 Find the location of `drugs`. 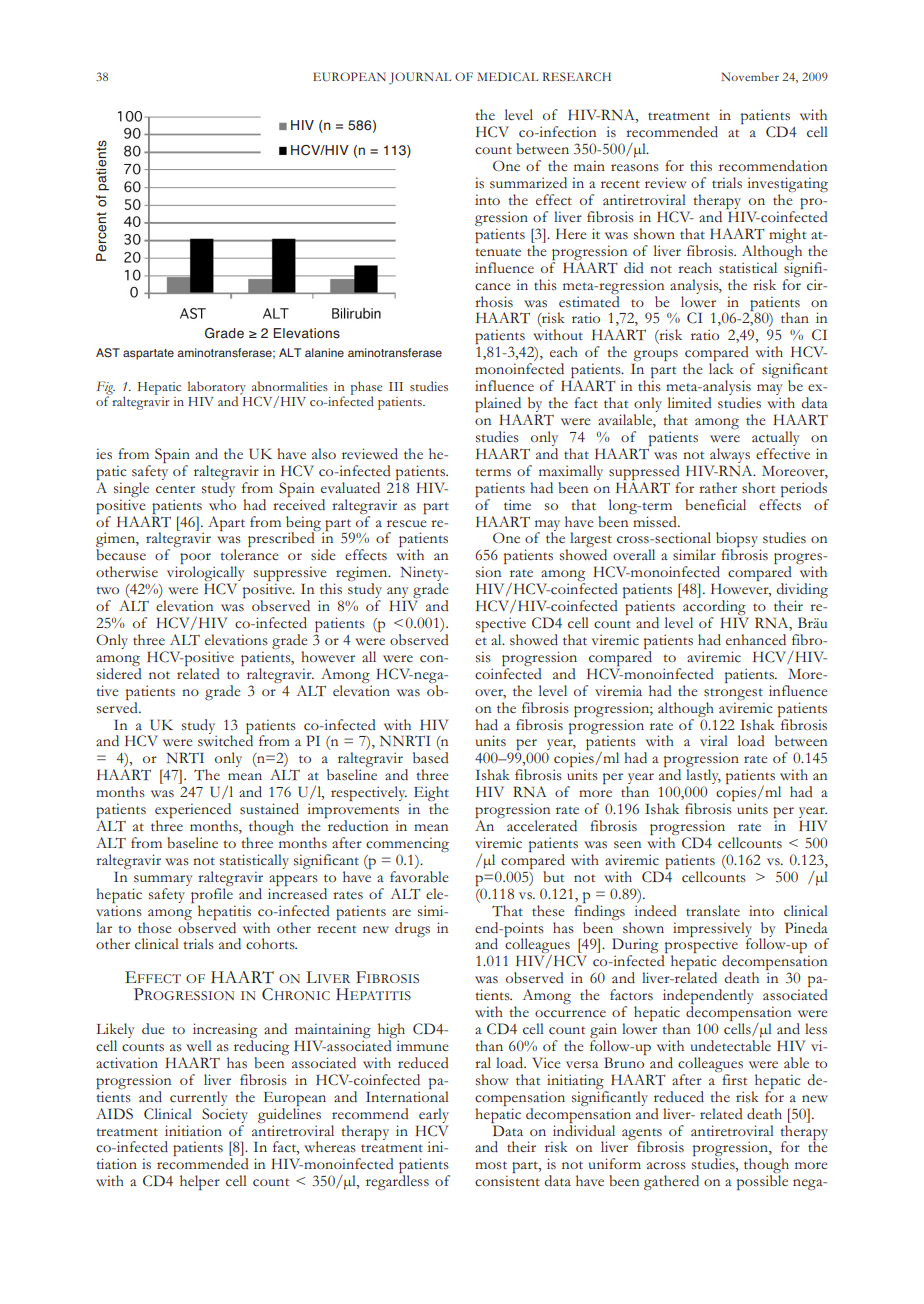

drugs is located at coordinates (412, 929).
